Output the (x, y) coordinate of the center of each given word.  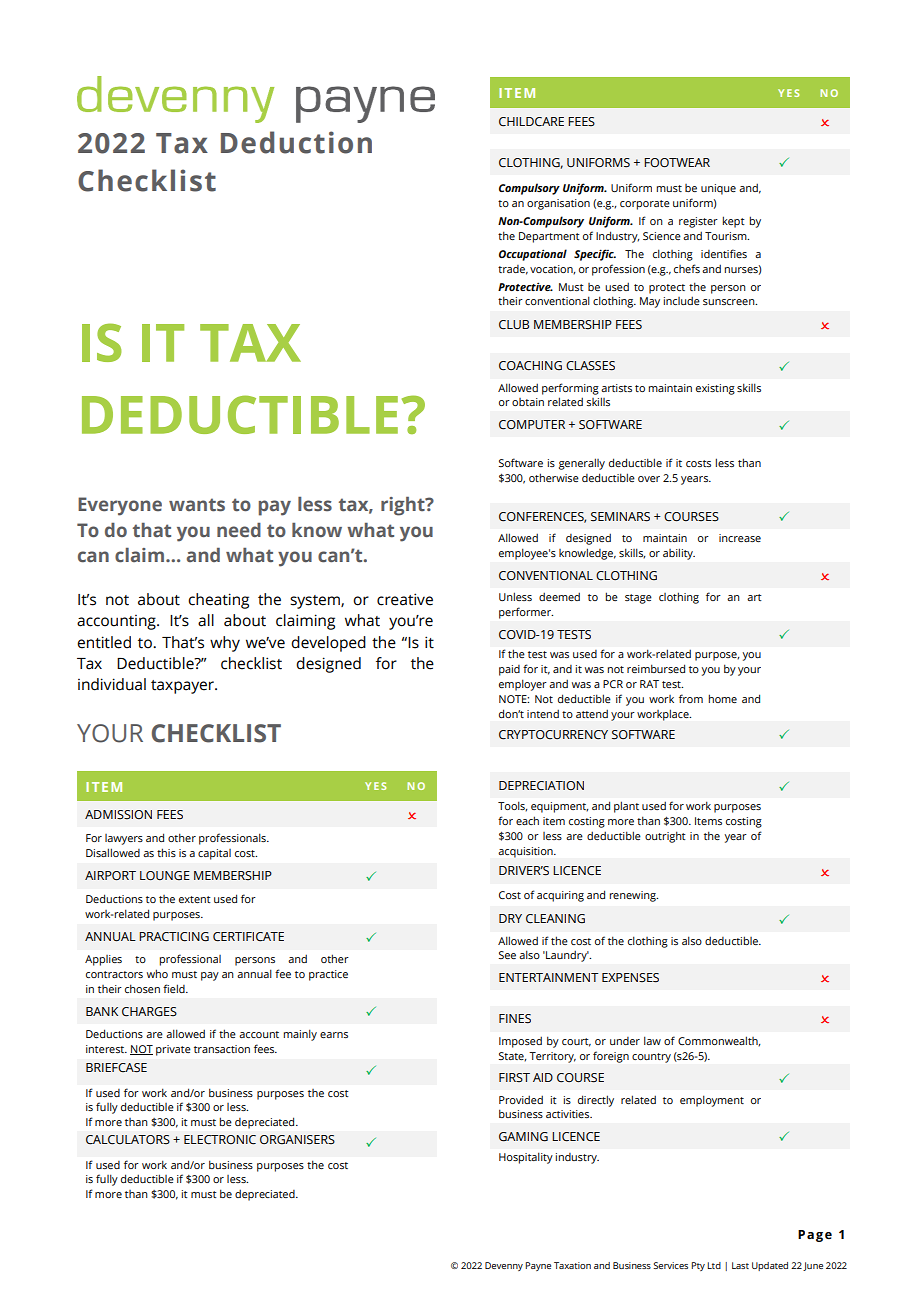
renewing (633, 896)
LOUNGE (165, 875)
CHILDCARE (531, 121)
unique (718, 189)
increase (740, 538)
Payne (538, 1266)
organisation (558, 204)
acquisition (526, 852)
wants (197, 505)
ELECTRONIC (220, 1139)
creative (405, 599)
